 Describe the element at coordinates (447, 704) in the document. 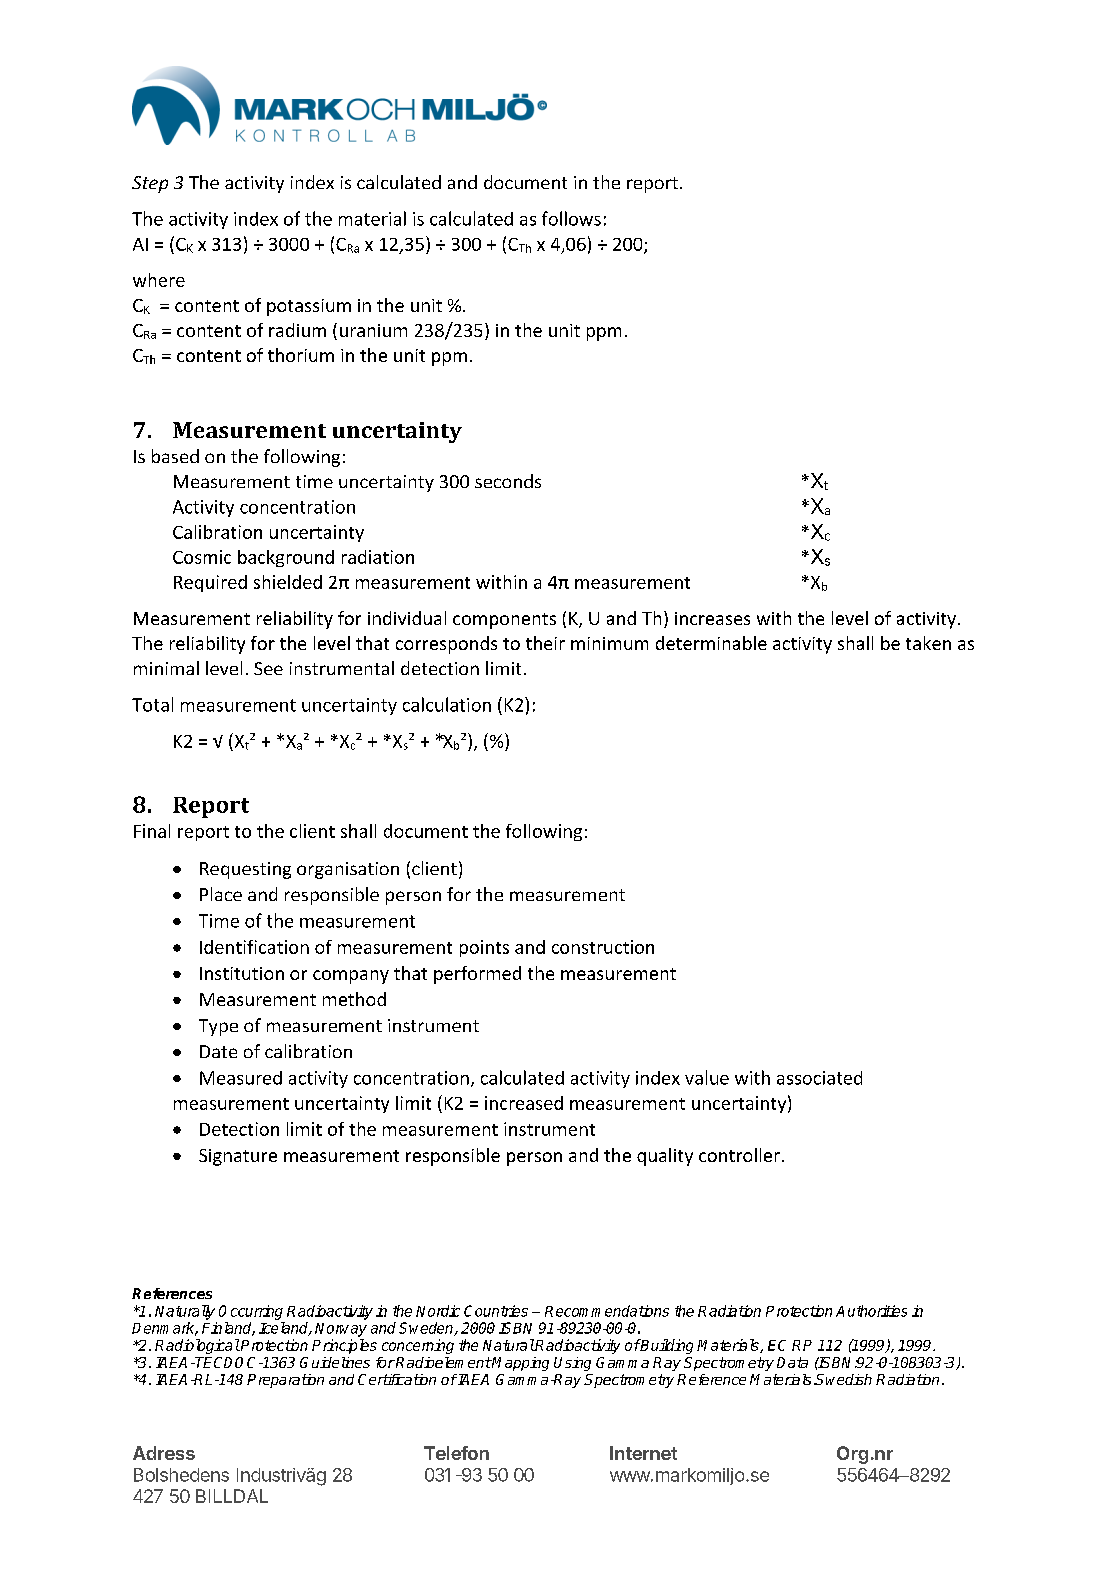

I see `calculation` at that location.
